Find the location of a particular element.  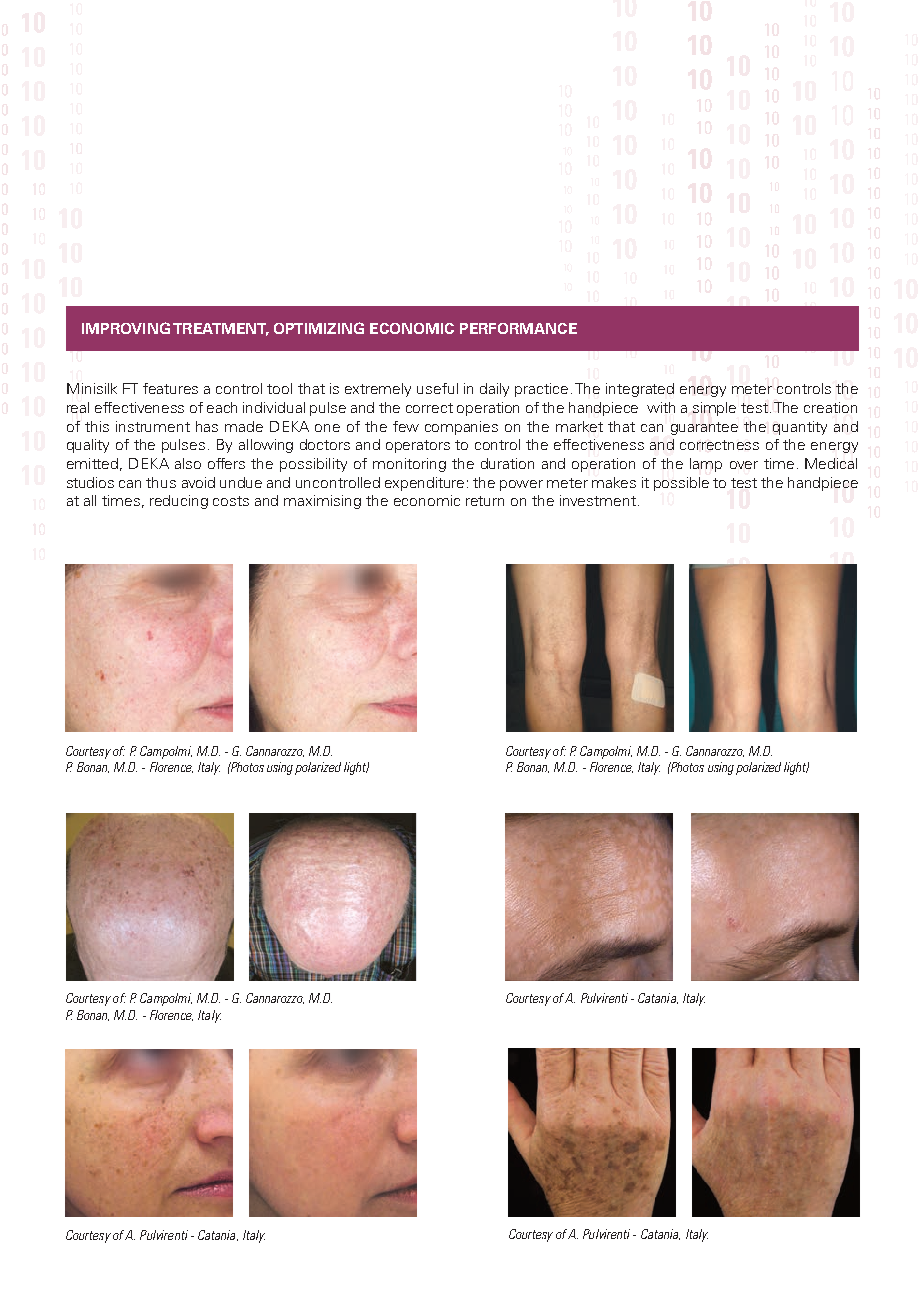

reducing is located at coordinates (179, 502).
